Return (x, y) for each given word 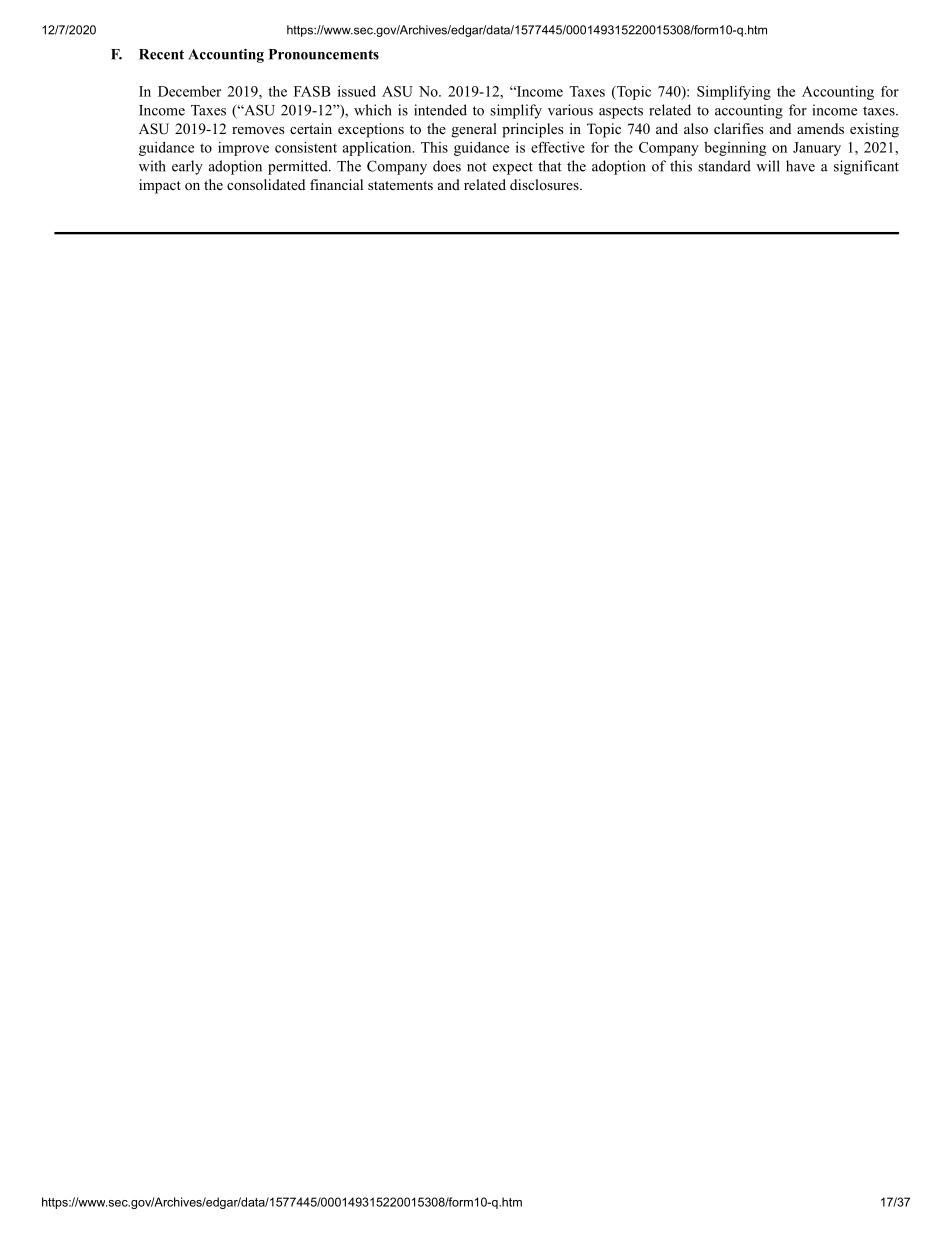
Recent (161, 54)
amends (820, 128)
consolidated (266, 184)
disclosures (545, 184)
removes (258, 130)
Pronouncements (324, 54)
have (800, 166)
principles (532, 130)
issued (357, 91)
